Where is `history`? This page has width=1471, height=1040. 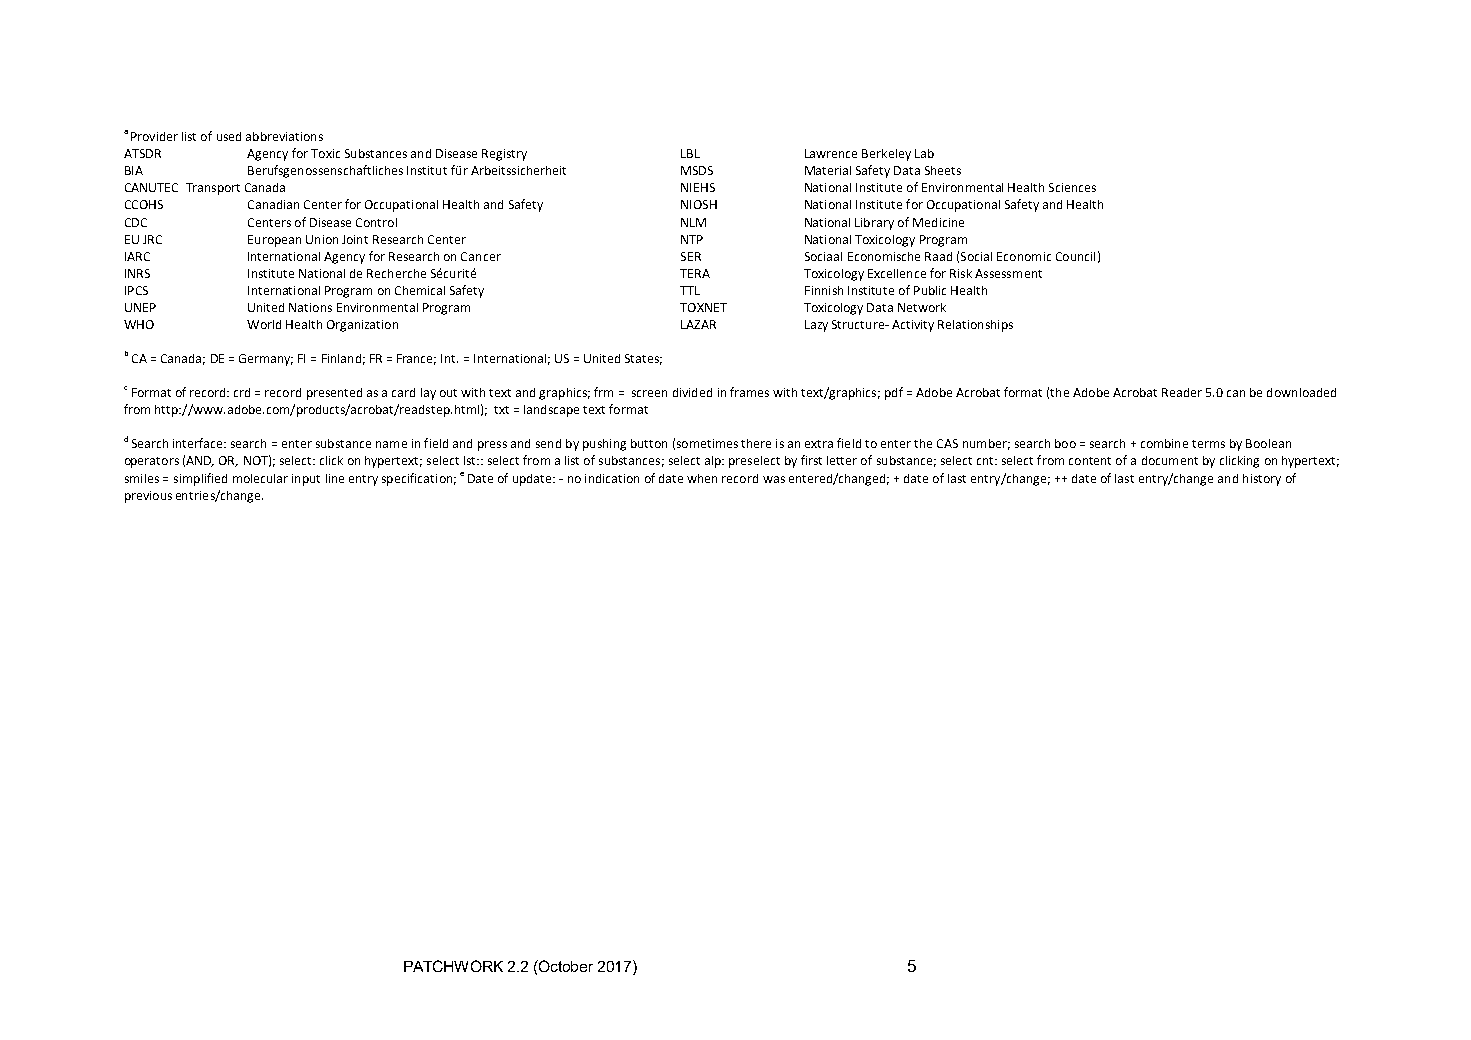
history is located at coordinates (1262, 480).
